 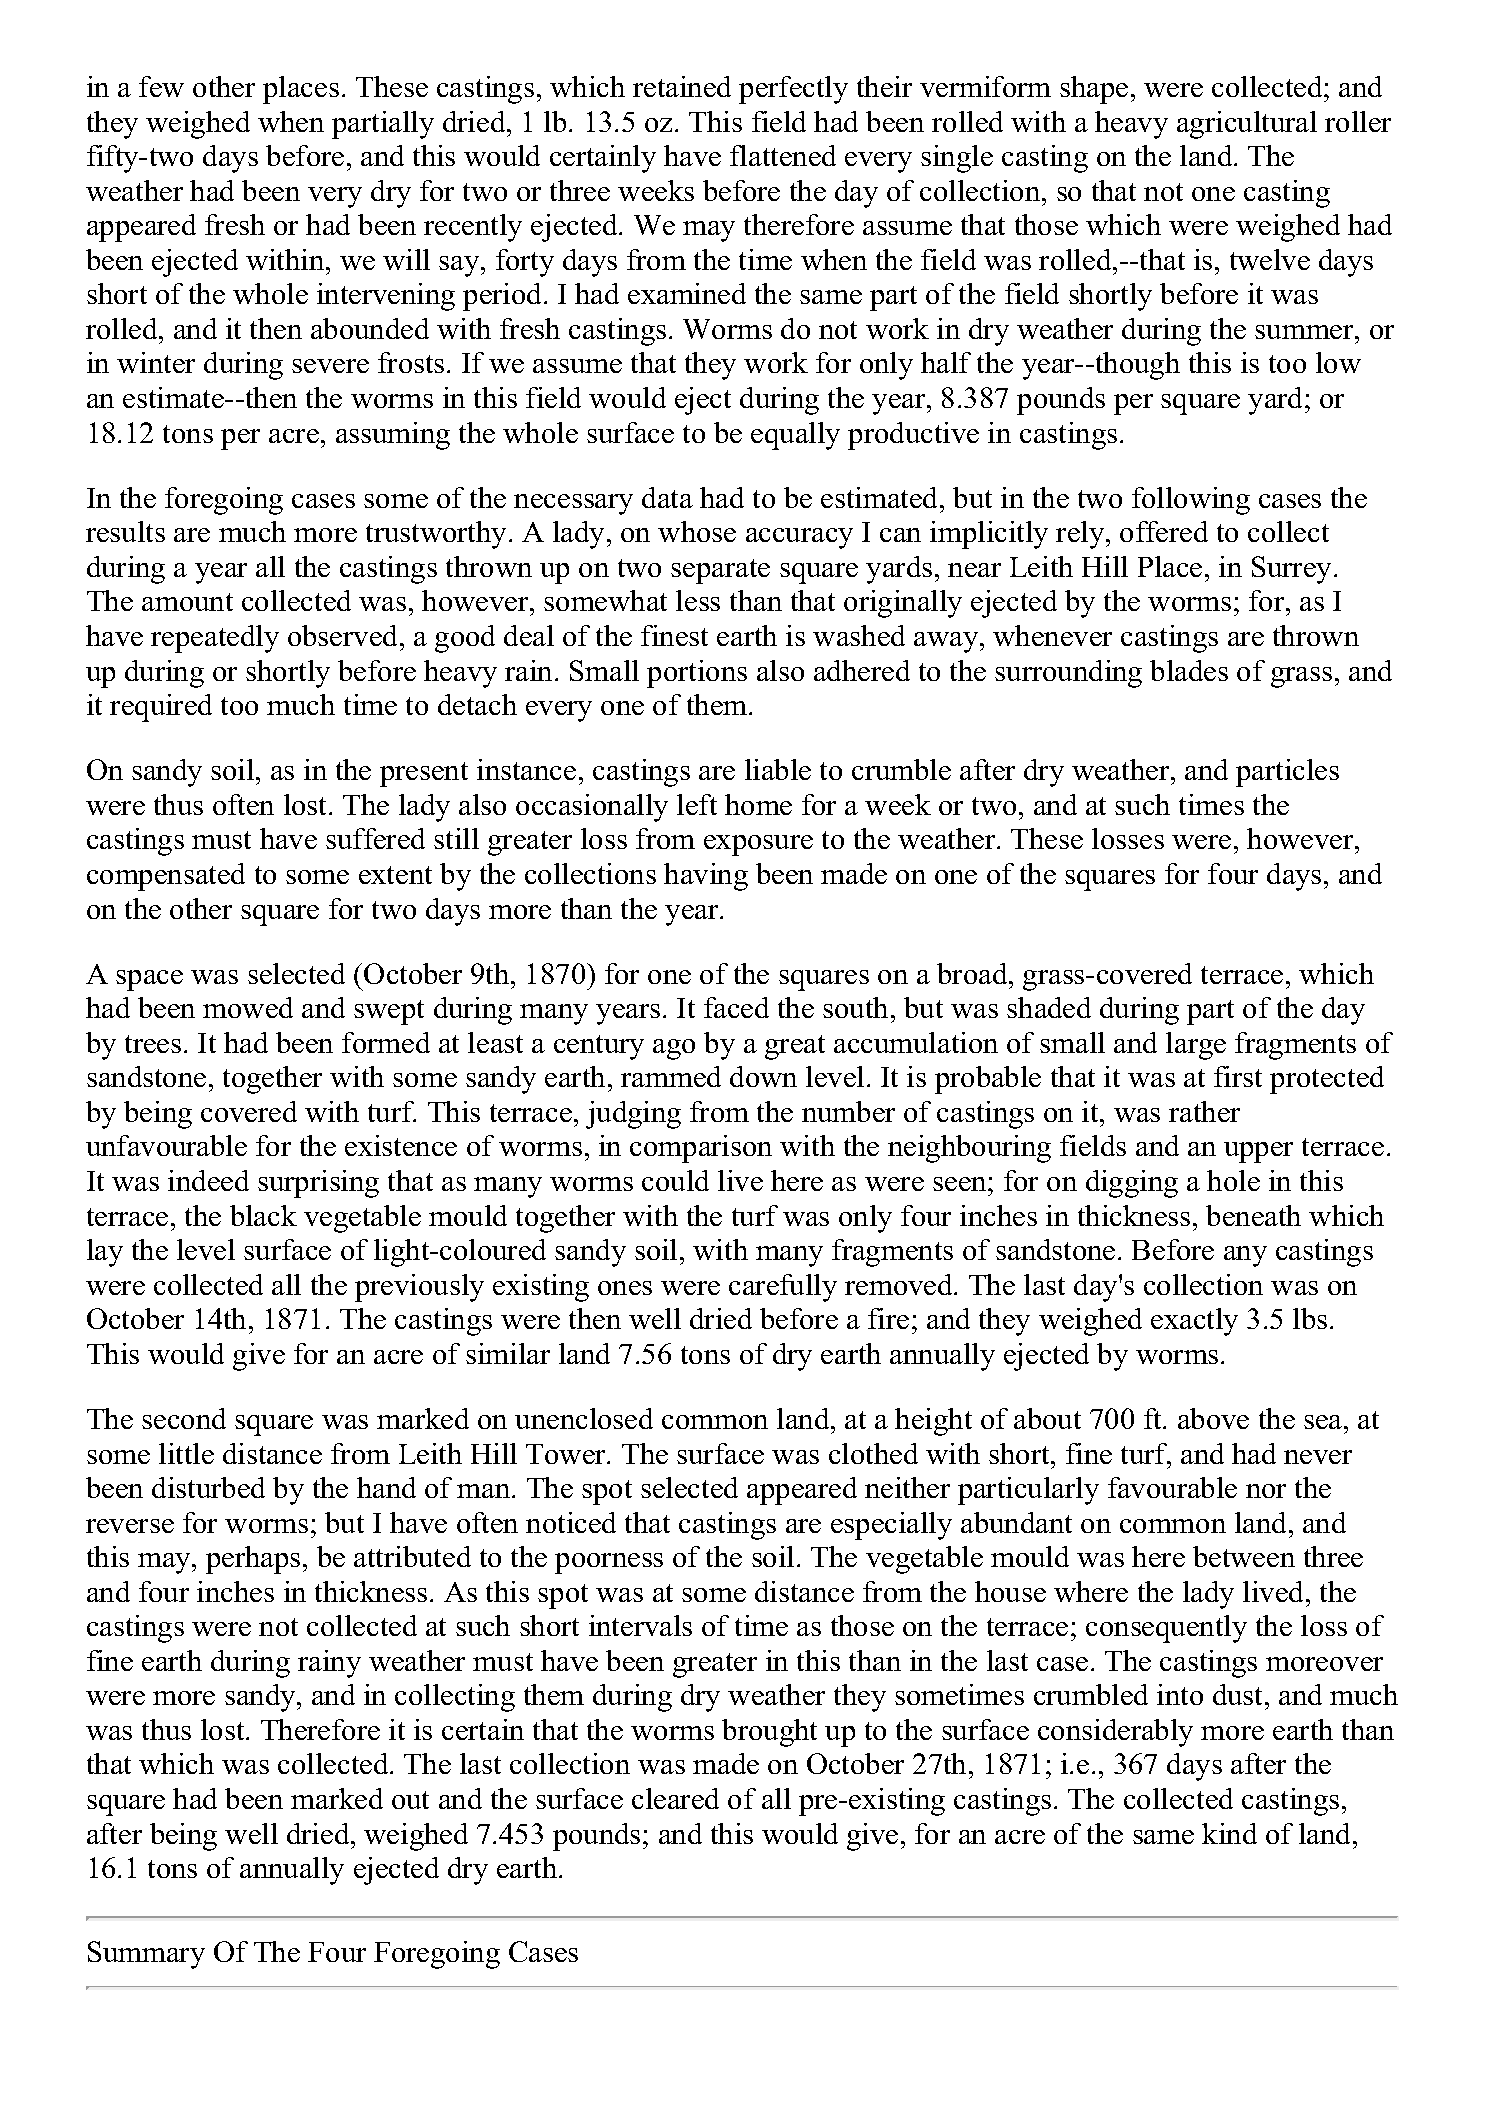 I want to click on cleared, so click(x=675, y=1798).
